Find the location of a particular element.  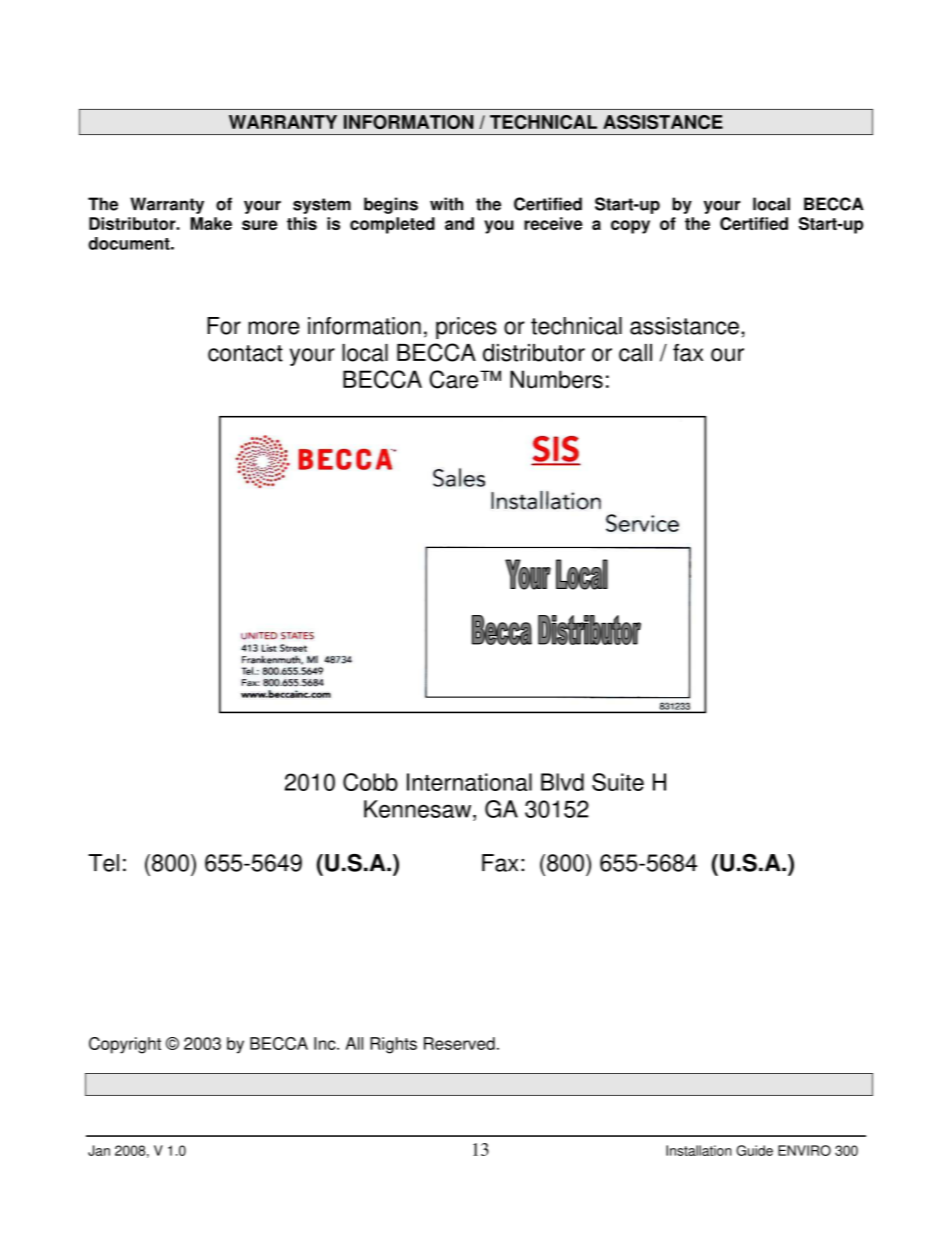

International is located at coordinates (469, 782).
